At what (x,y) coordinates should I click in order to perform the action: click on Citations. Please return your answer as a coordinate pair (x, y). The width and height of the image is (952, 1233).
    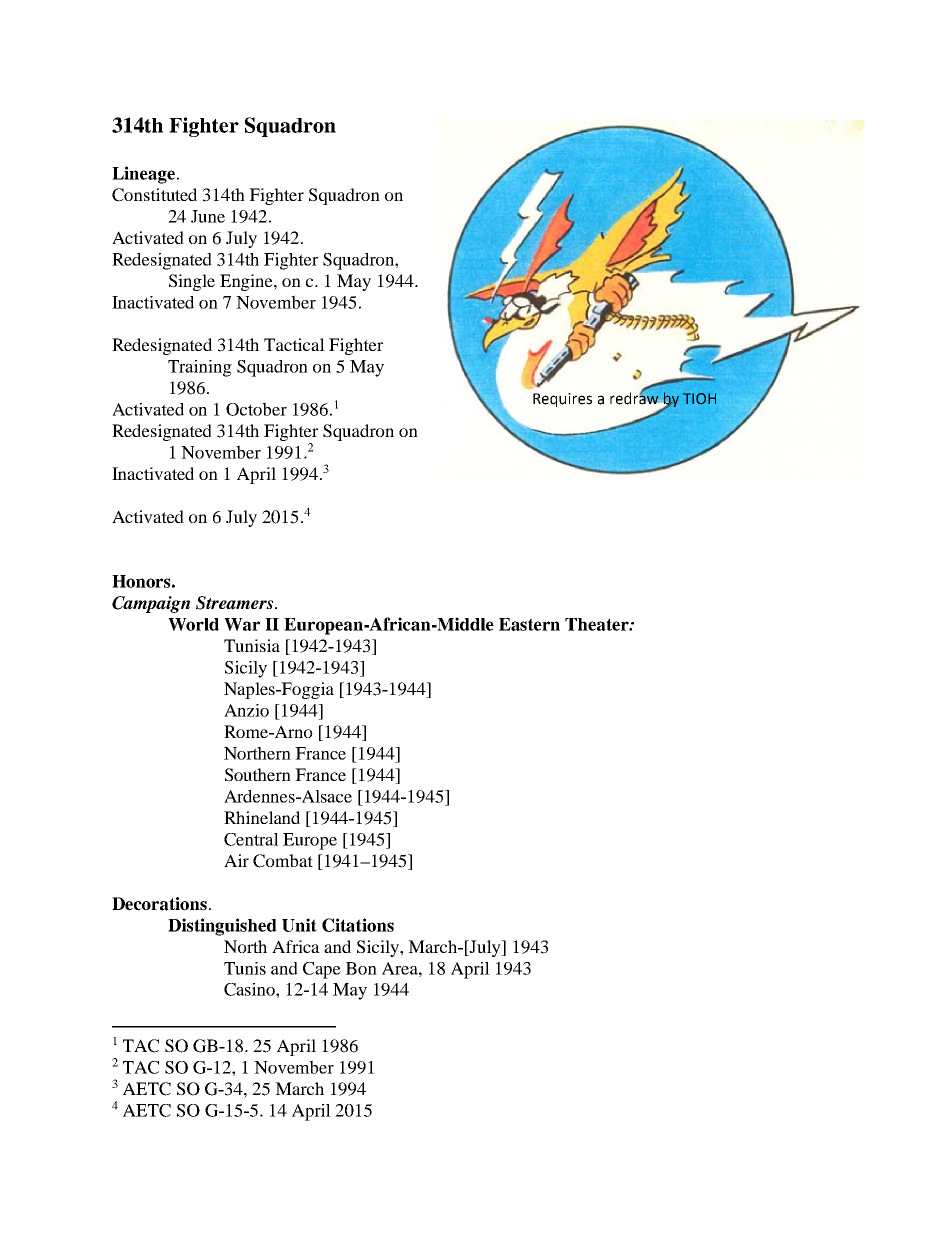
    Looking at the image, I should click on (358, 925).
